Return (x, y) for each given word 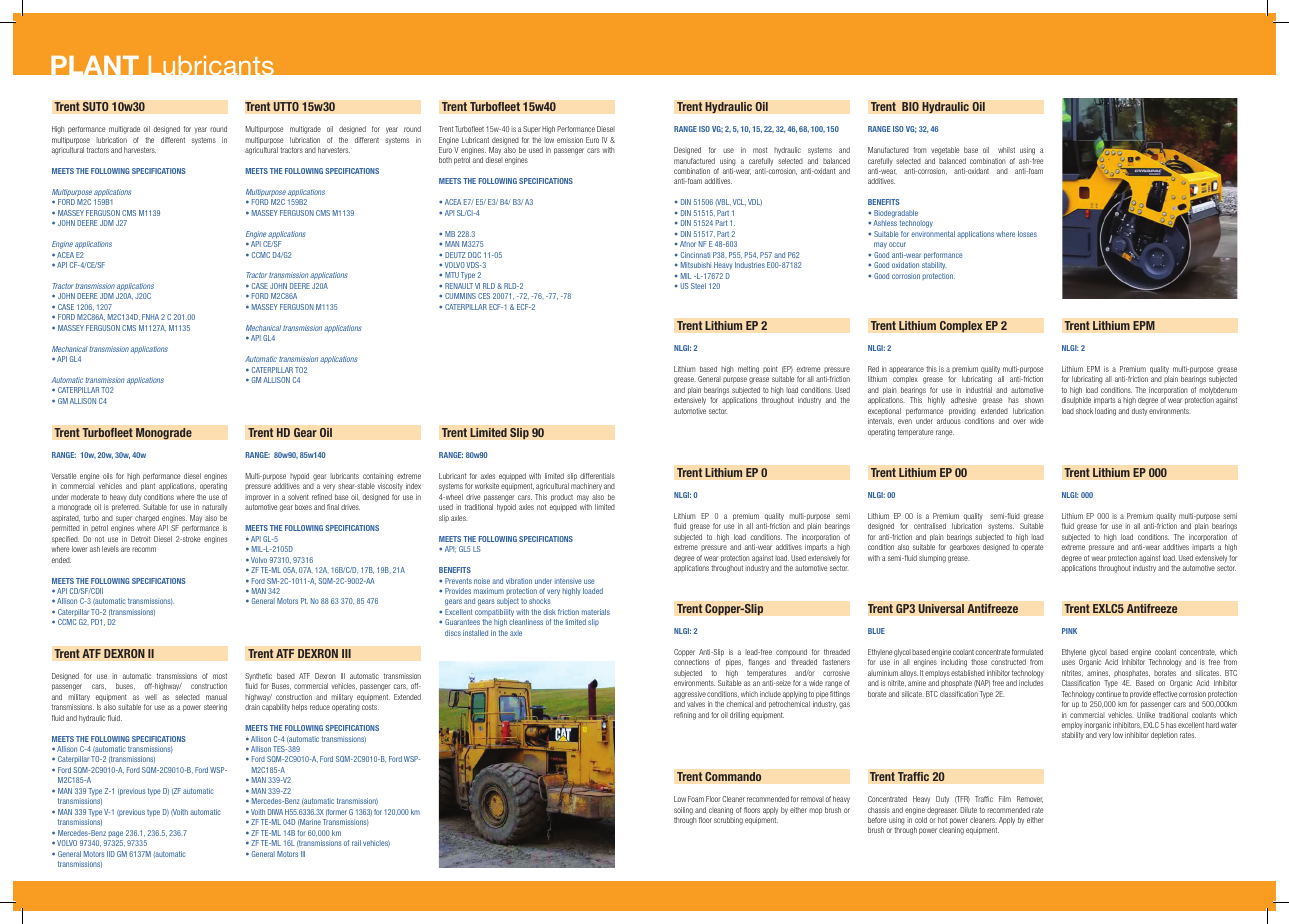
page (116, 834)
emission (570, 140)
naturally (214, 507)
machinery (586, 487)
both (445, 160)
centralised (930, 526)
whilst (1006, 150)
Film (1005, 799)
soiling (683, 811)
